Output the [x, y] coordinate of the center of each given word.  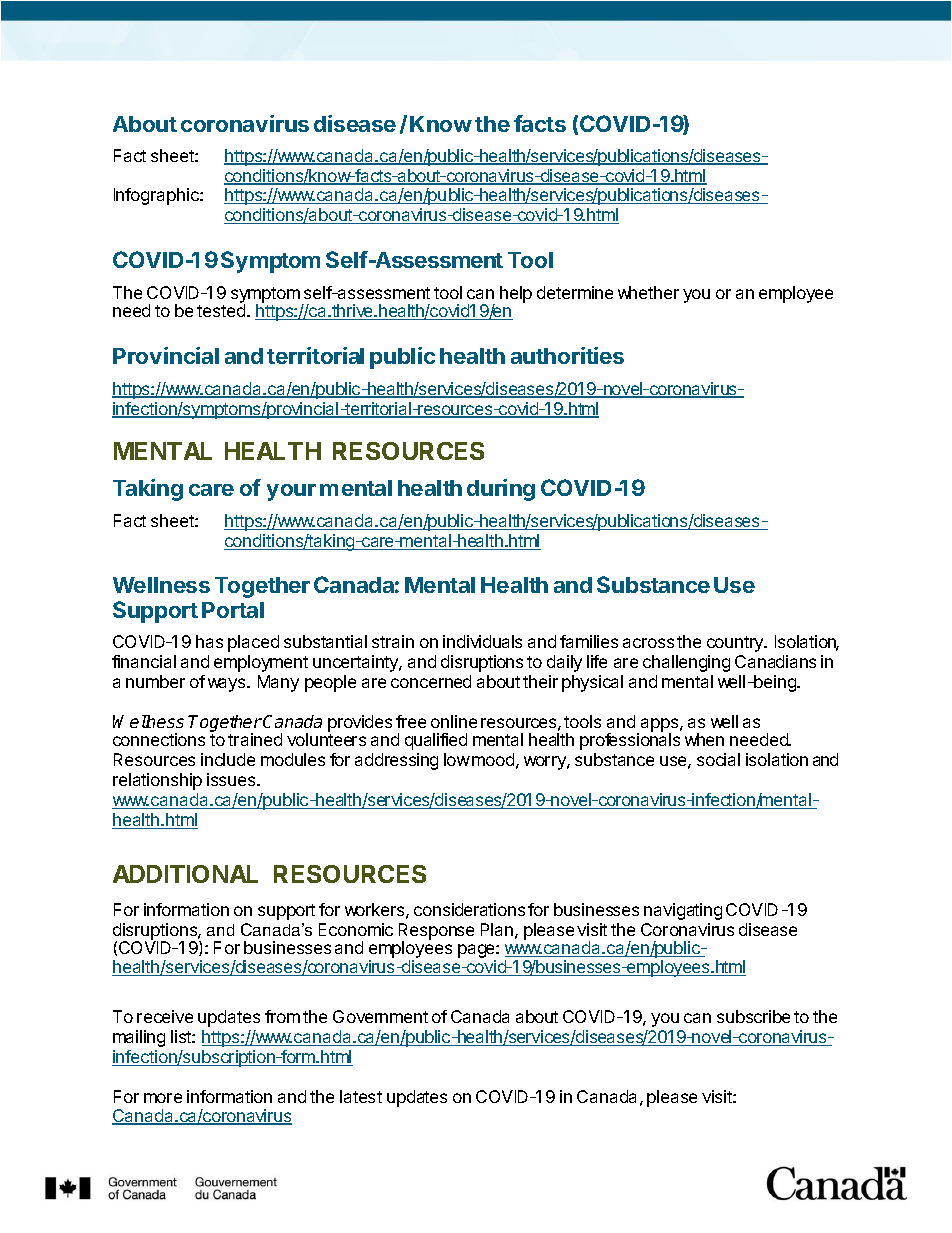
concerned [431, 681]
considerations [469, 909]
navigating [683, 911]
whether [648, 292]
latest [361, 1096]
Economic [356, 929]
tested [221, 310]
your [291, 492]
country [736, 644]
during [501, 490]
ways [228, 685]
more [163, 1098]
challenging [686, 663]
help [516, 294]
